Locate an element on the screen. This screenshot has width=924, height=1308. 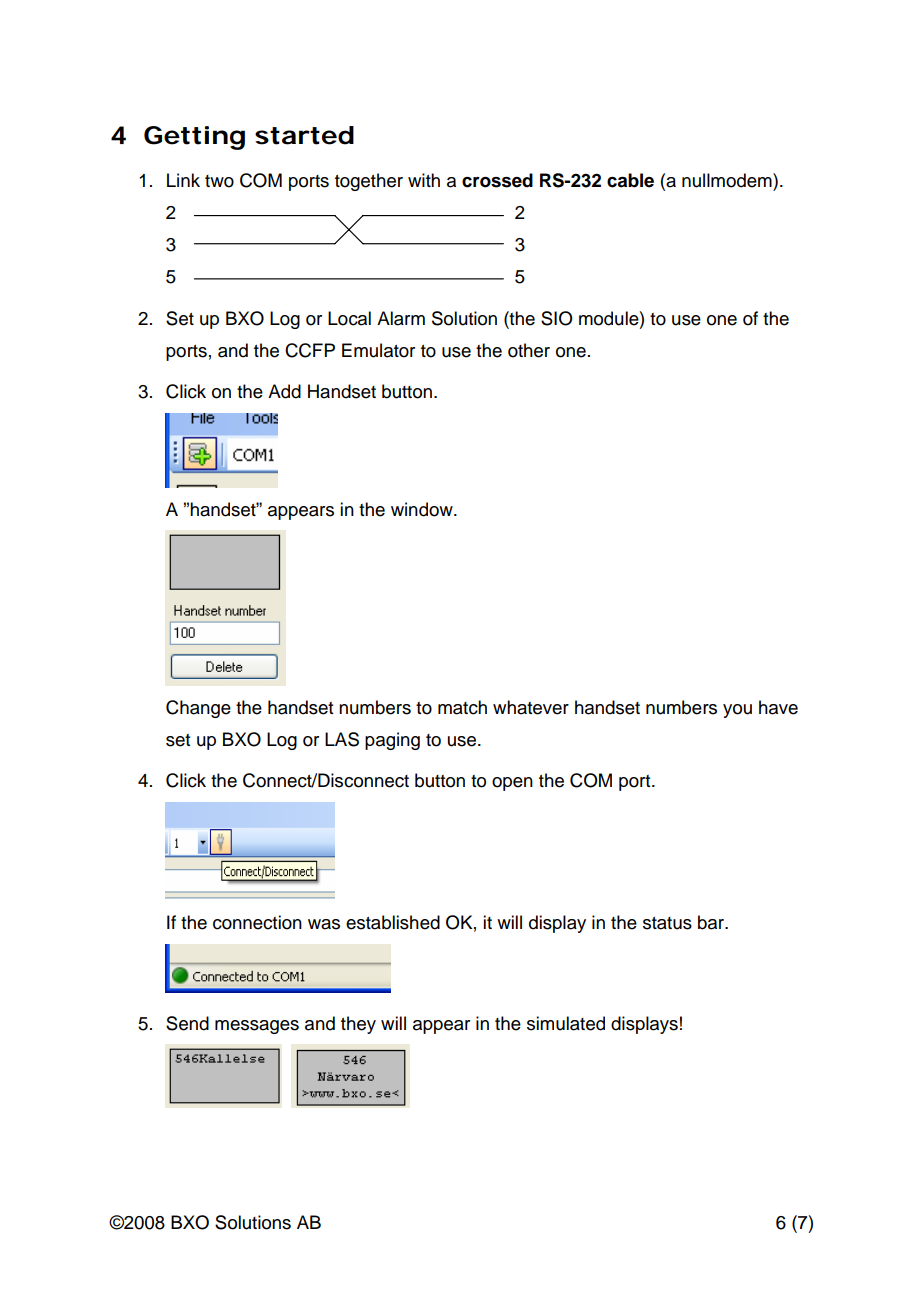
Add is located at coordinates (284, 391).
